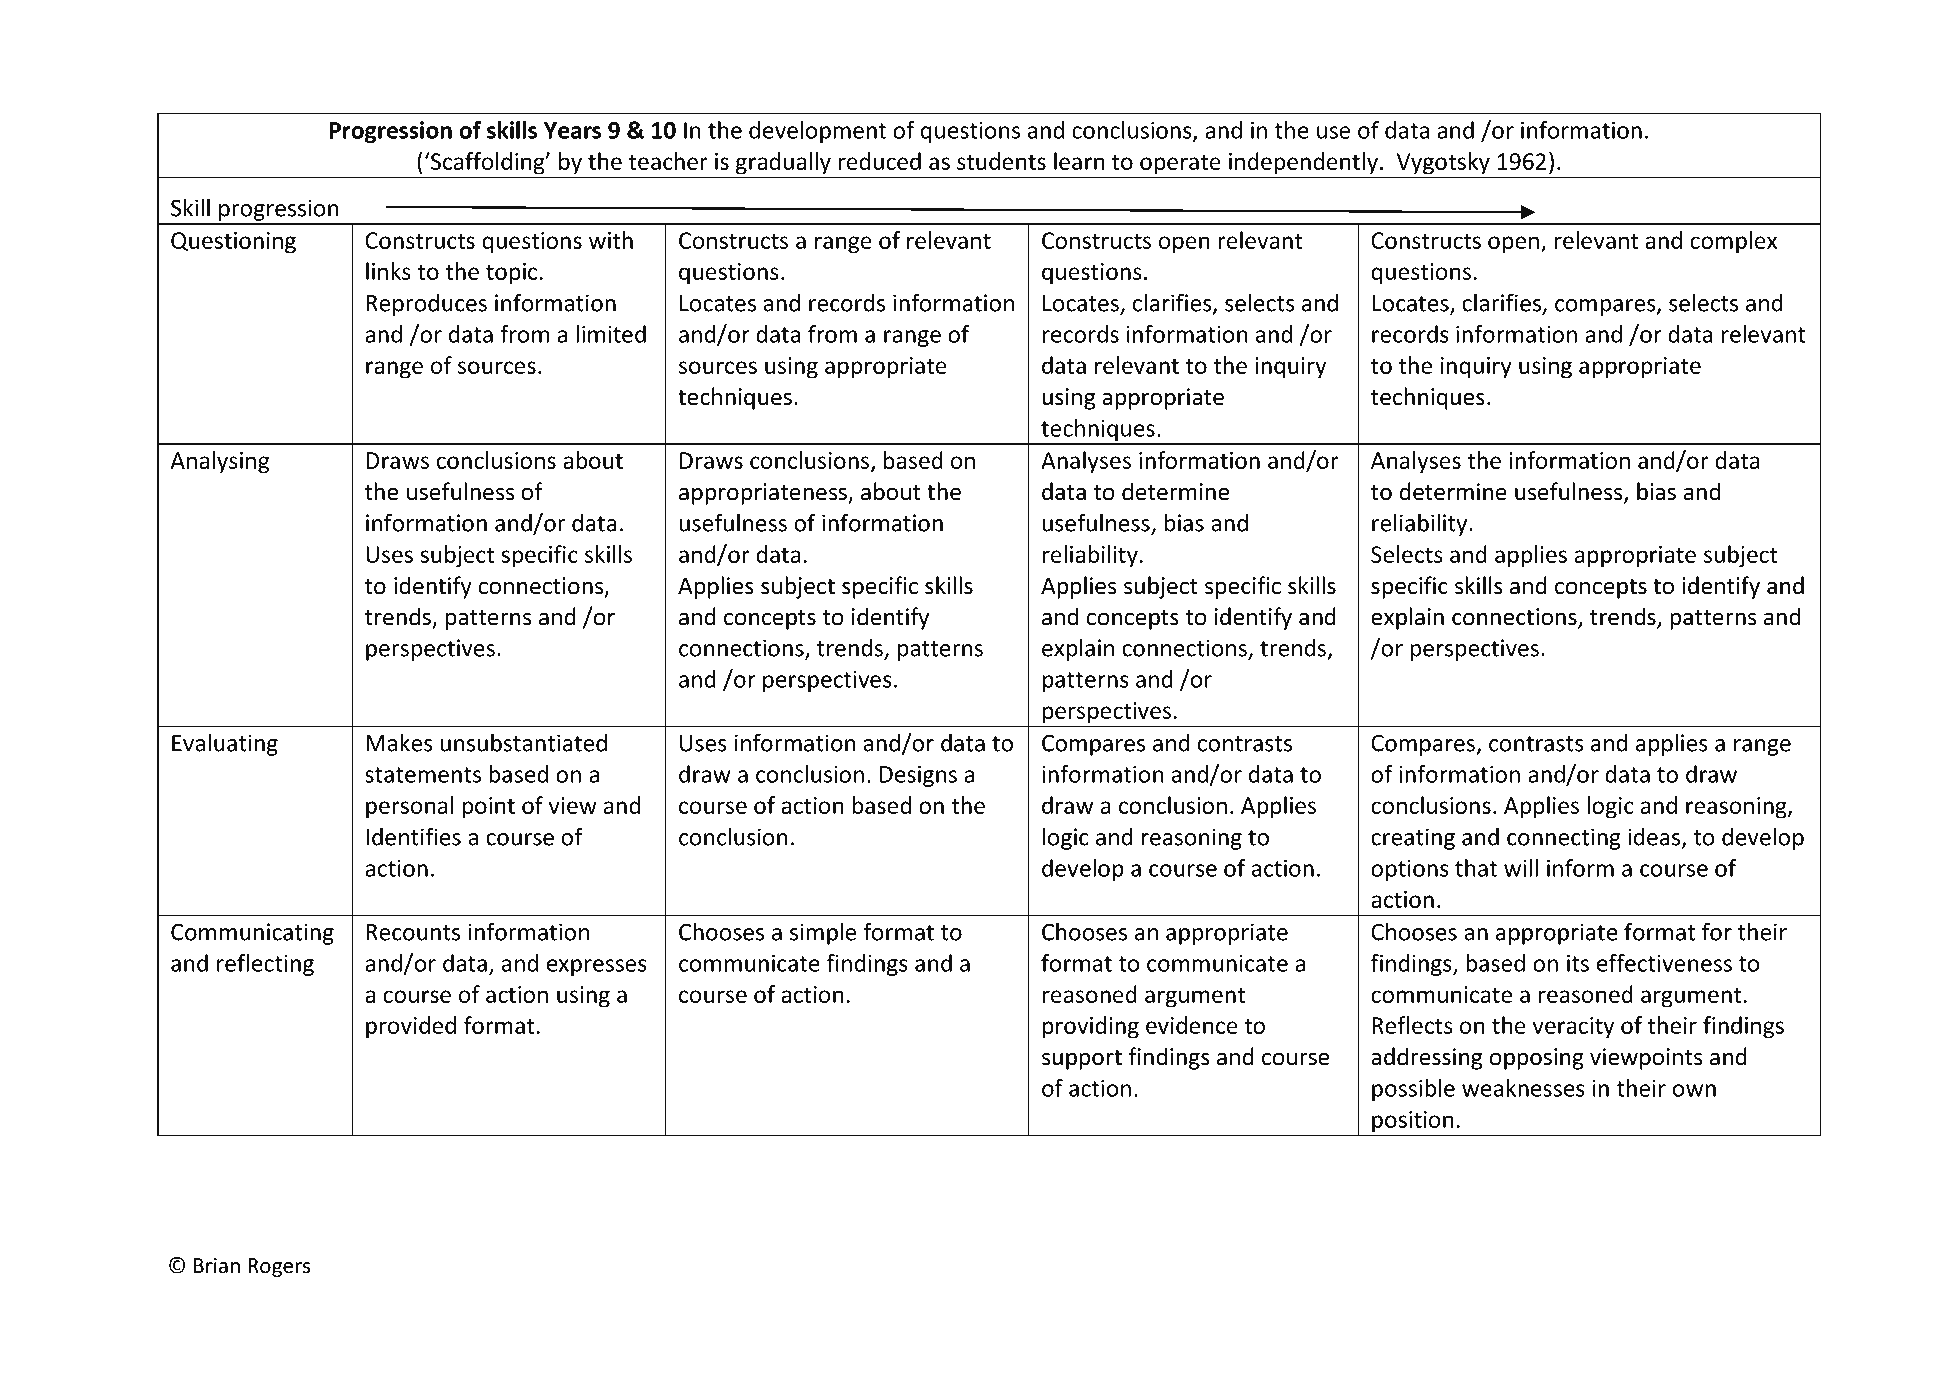  I want to click on students, so click(1001, 161).
